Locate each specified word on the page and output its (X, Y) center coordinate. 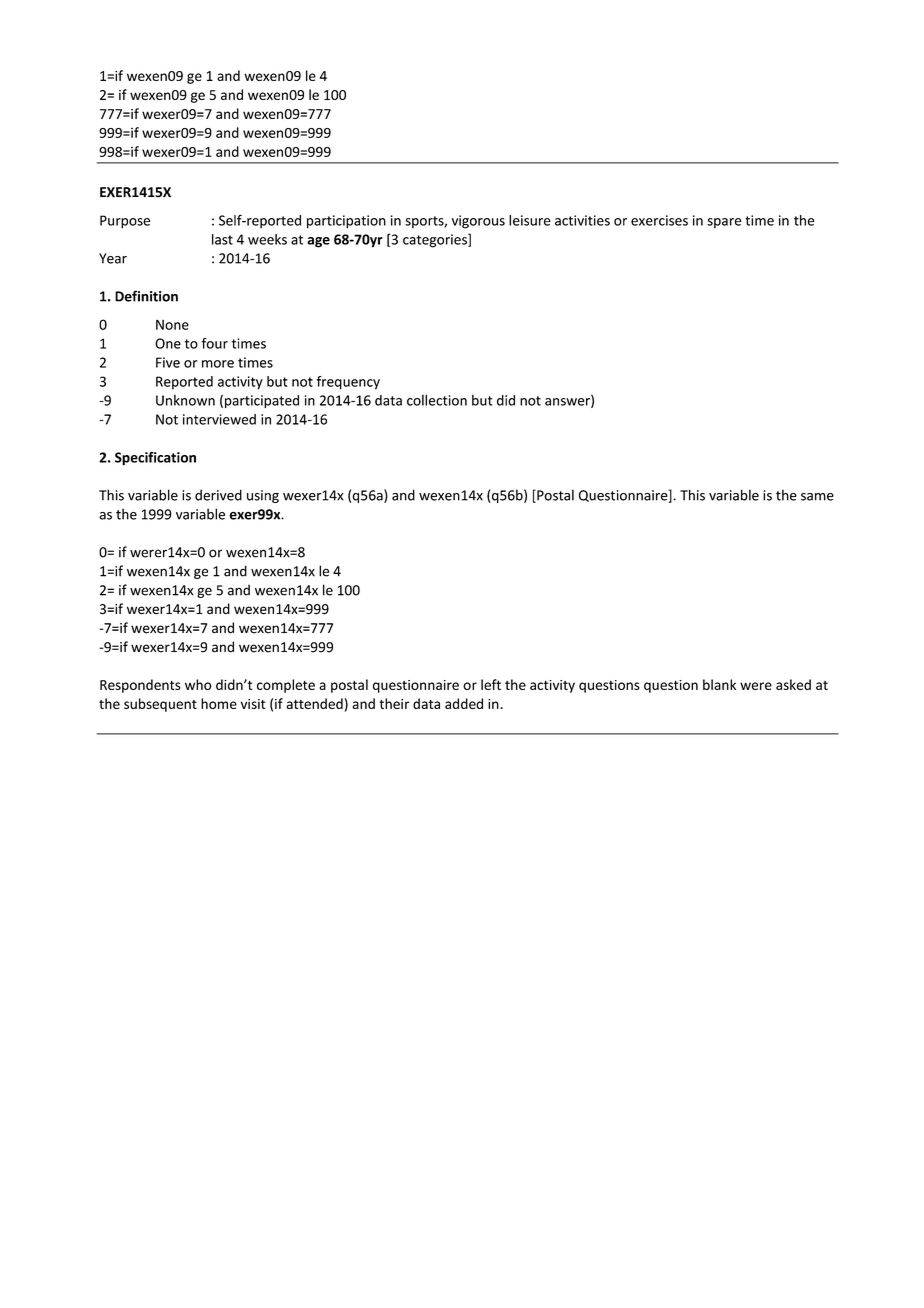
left (491, 684)
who (198, 684)
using (263, 496)
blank (719, 684)
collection (437, 400)
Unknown (185, 400)
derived (218, 495)
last (222, 239)
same (817, 497)
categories (436, 241)
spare (724, 223)
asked (793, 684)
